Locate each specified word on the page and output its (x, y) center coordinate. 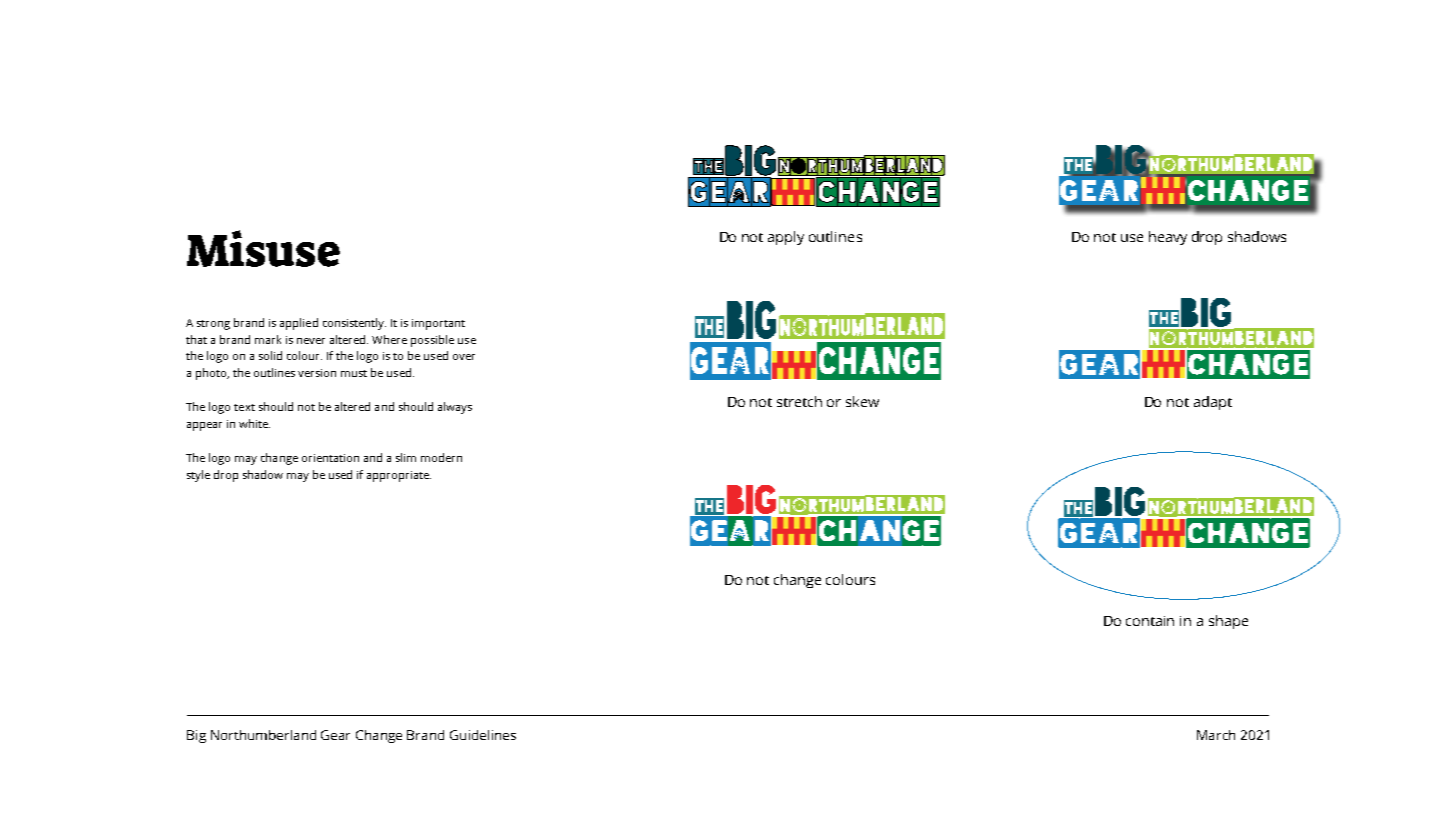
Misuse (263, 248)
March (1216, 735)
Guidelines (483, 735)
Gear (335, 735)
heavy (1168, 238)
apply (786, 238)
